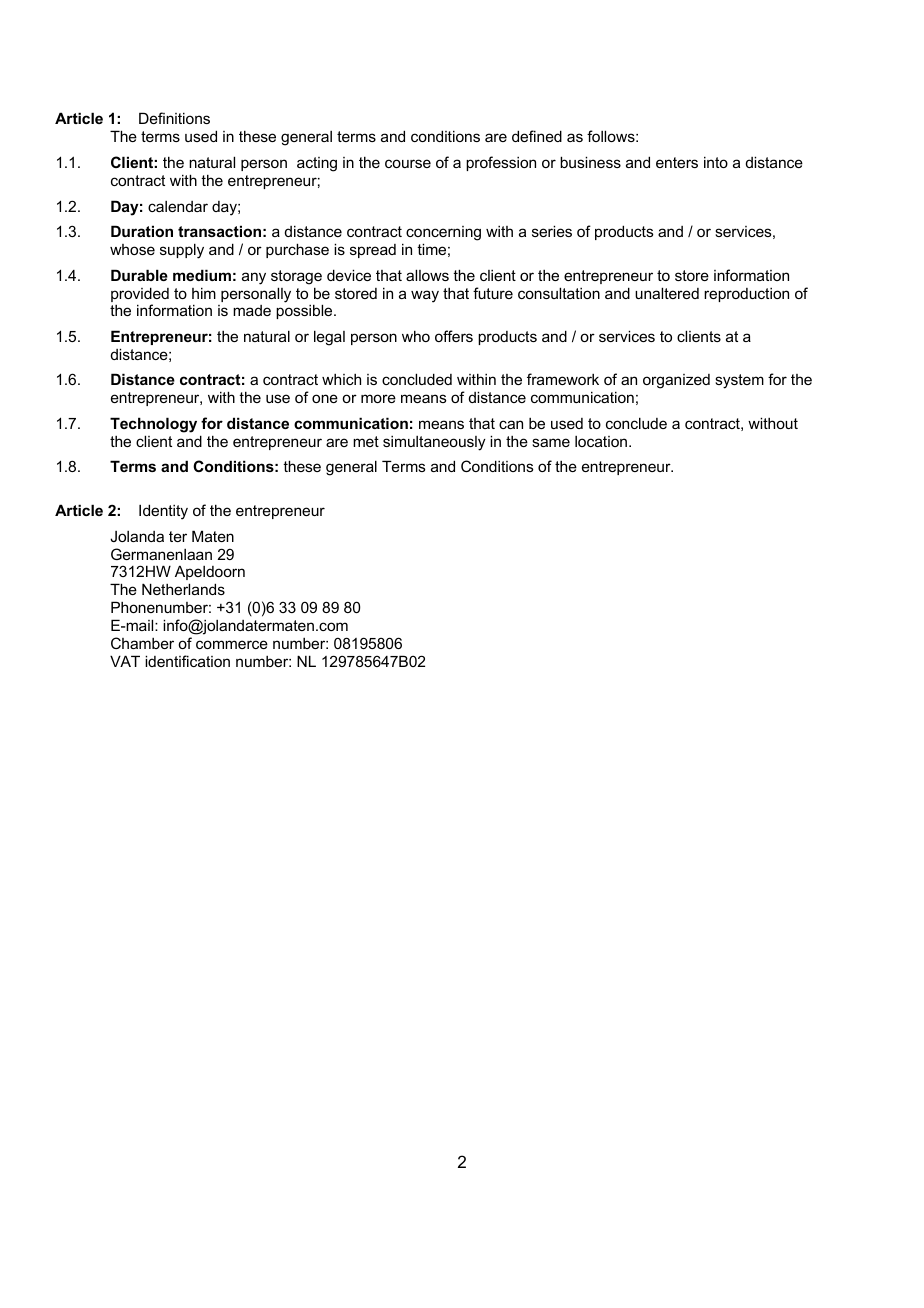 The width and height of the document is (924, 1308). What do you see at coordinates (677, 162) in the document?
I see `enters` at bounding box center [677, 162].
